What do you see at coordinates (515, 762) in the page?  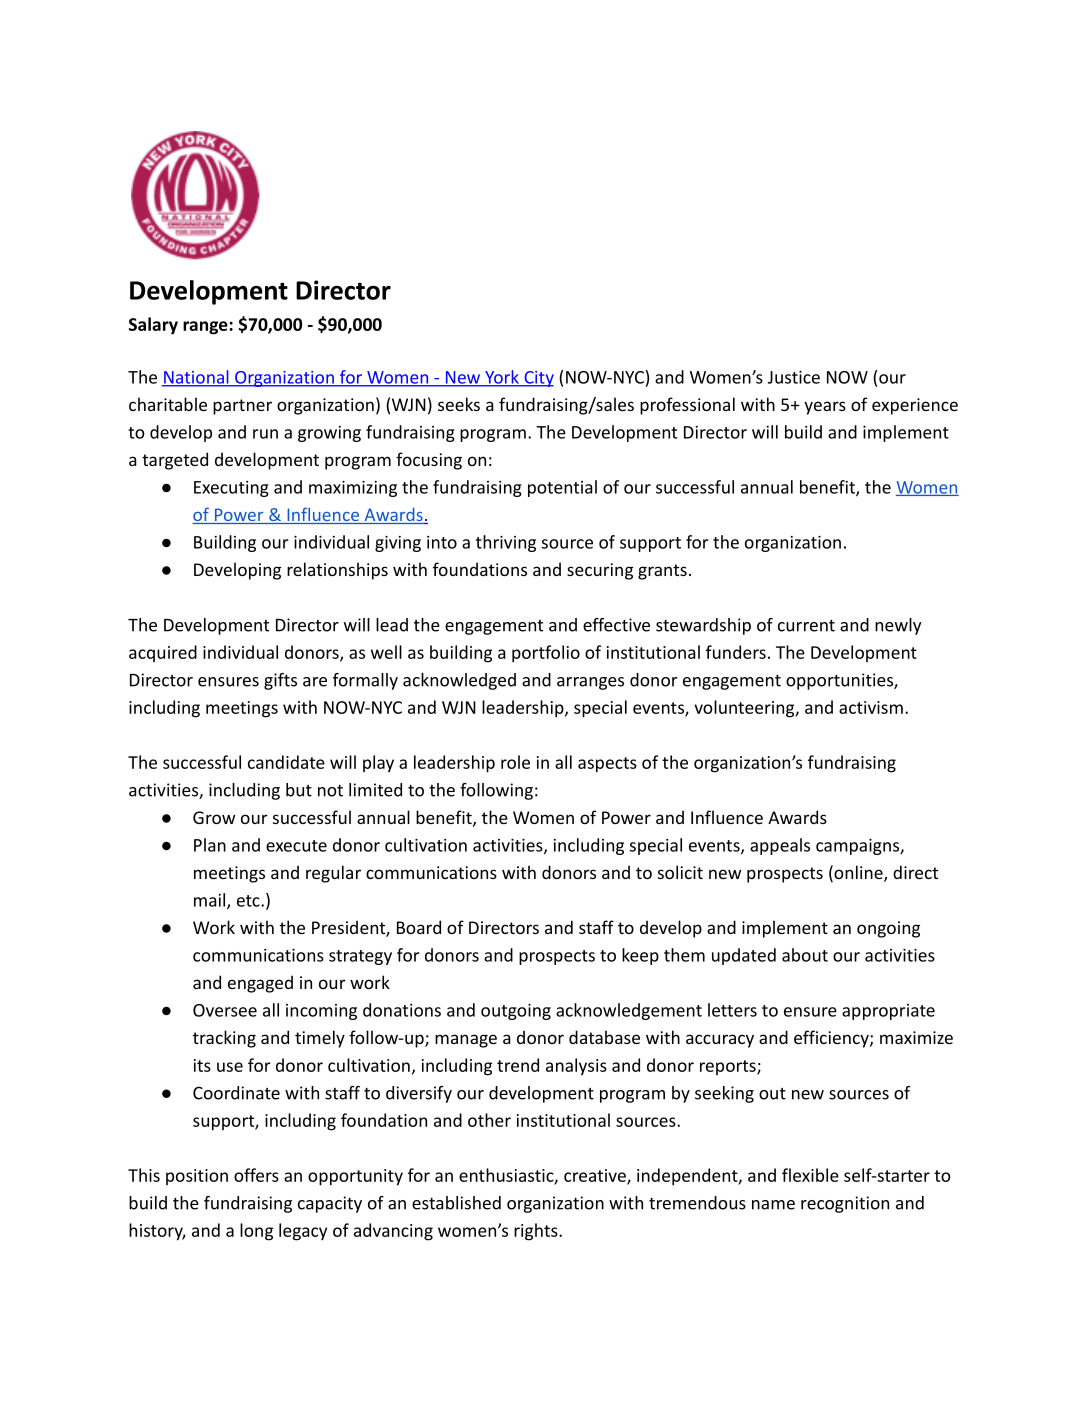 I see `role` at bounding box center [515, 762].
